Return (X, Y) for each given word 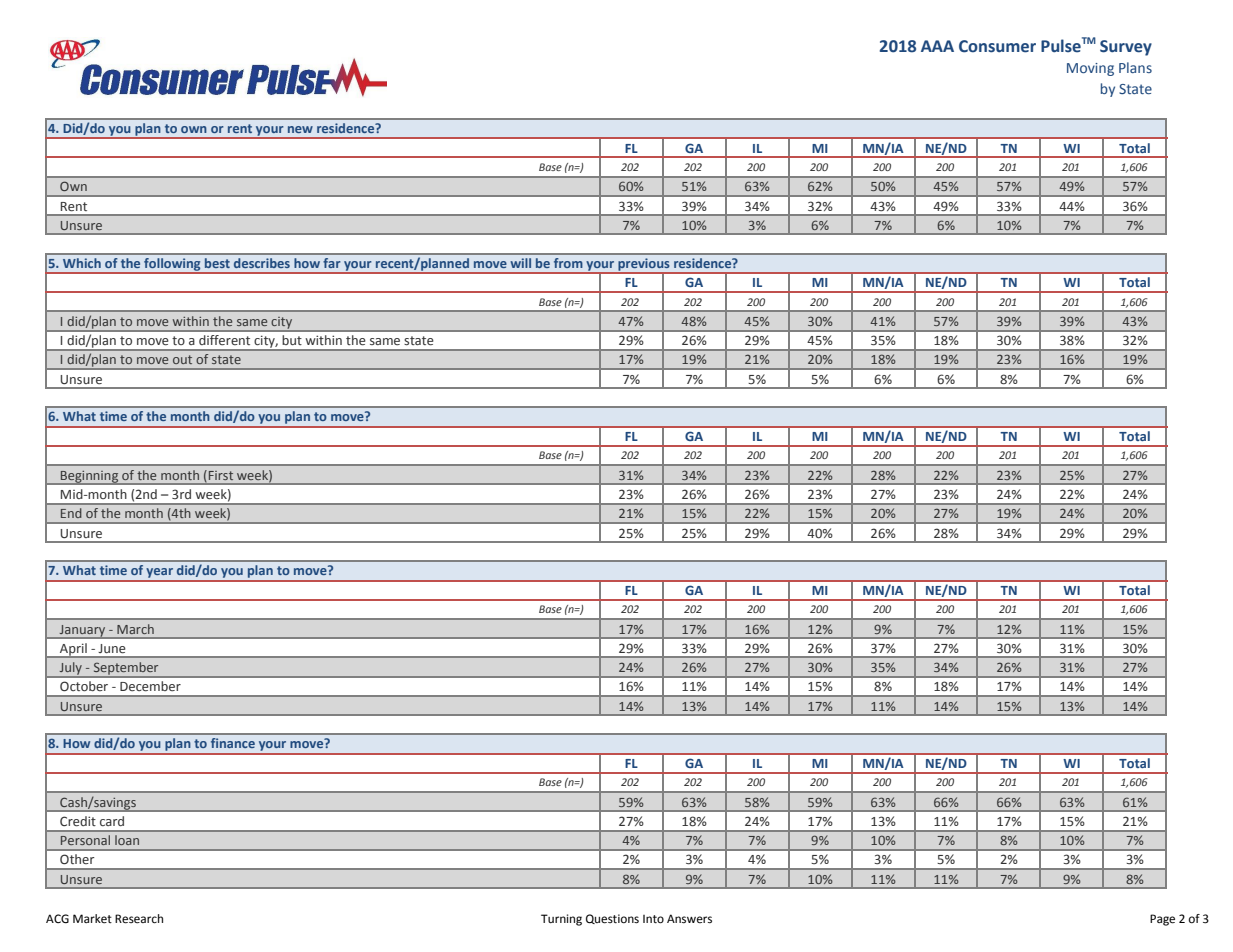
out (182, 359)
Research (139, 919)
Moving (1090, 69)
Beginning (90, 477)
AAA (937, 46)
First (221, 475)
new (300, 129)
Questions (612, 919)
